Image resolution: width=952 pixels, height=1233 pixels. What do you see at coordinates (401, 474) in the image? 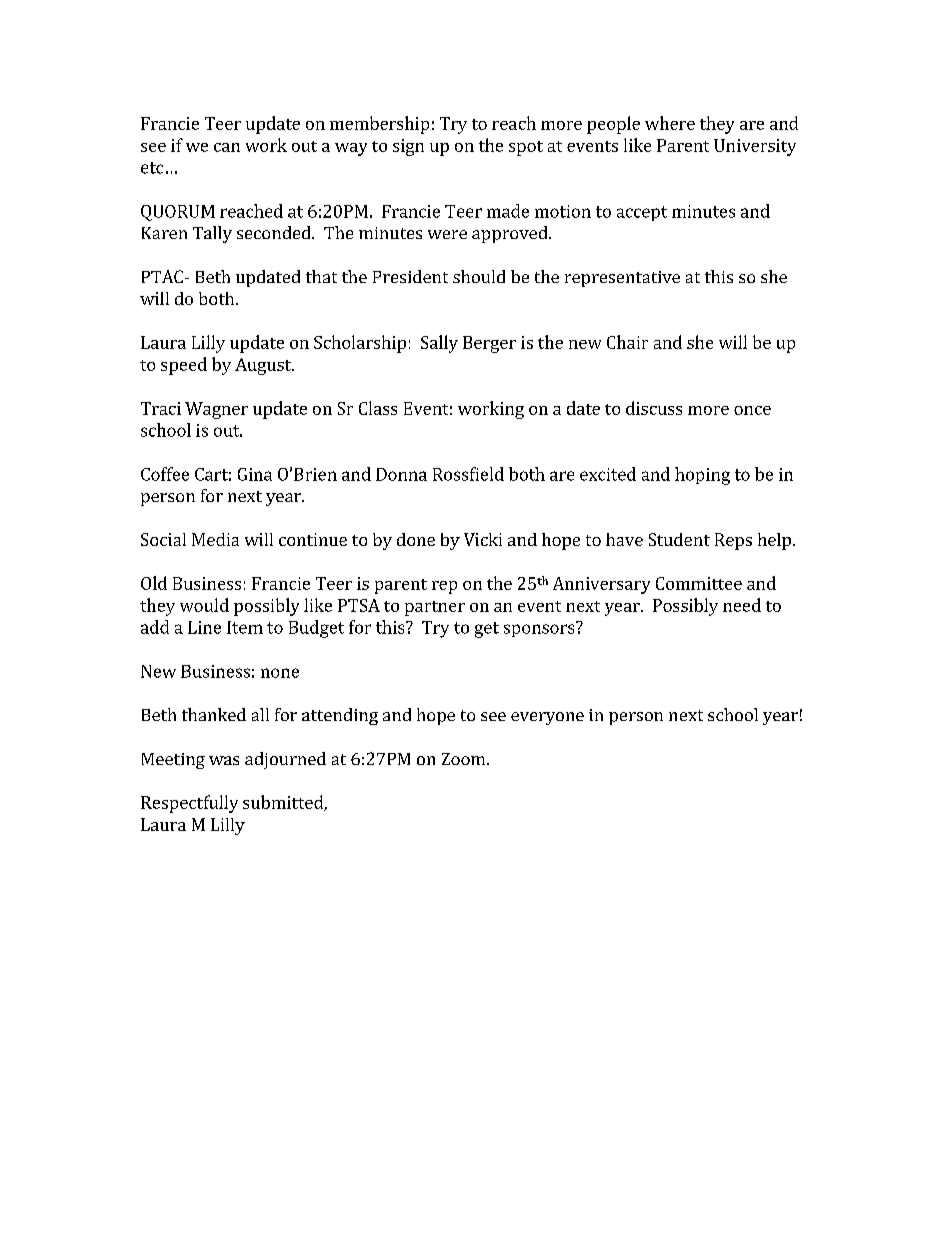
I see `Donna` at bounding box center [401, 474].
